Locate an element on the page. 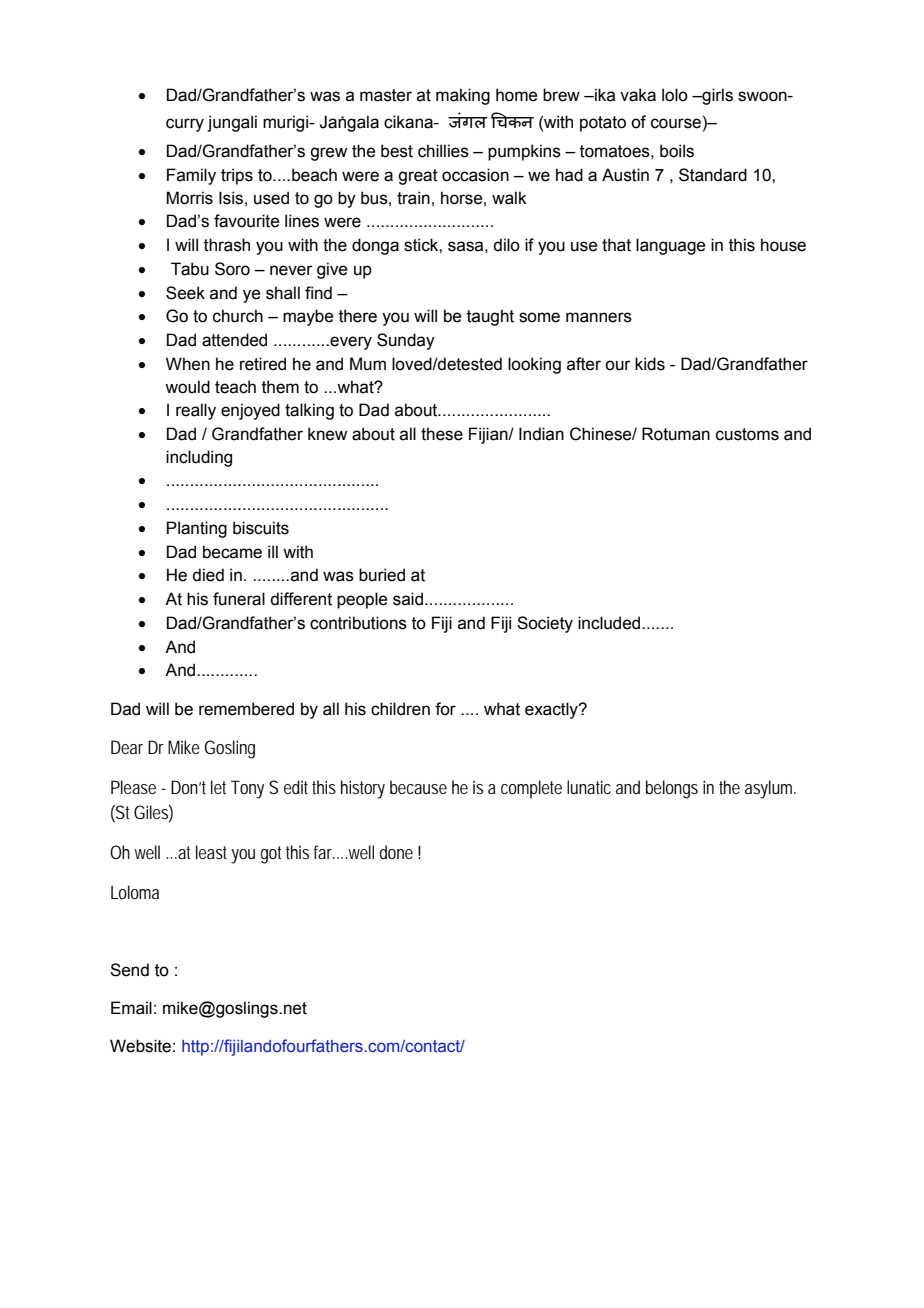 The image size is (924, 1308). course is located at coordinates (676, 123).
